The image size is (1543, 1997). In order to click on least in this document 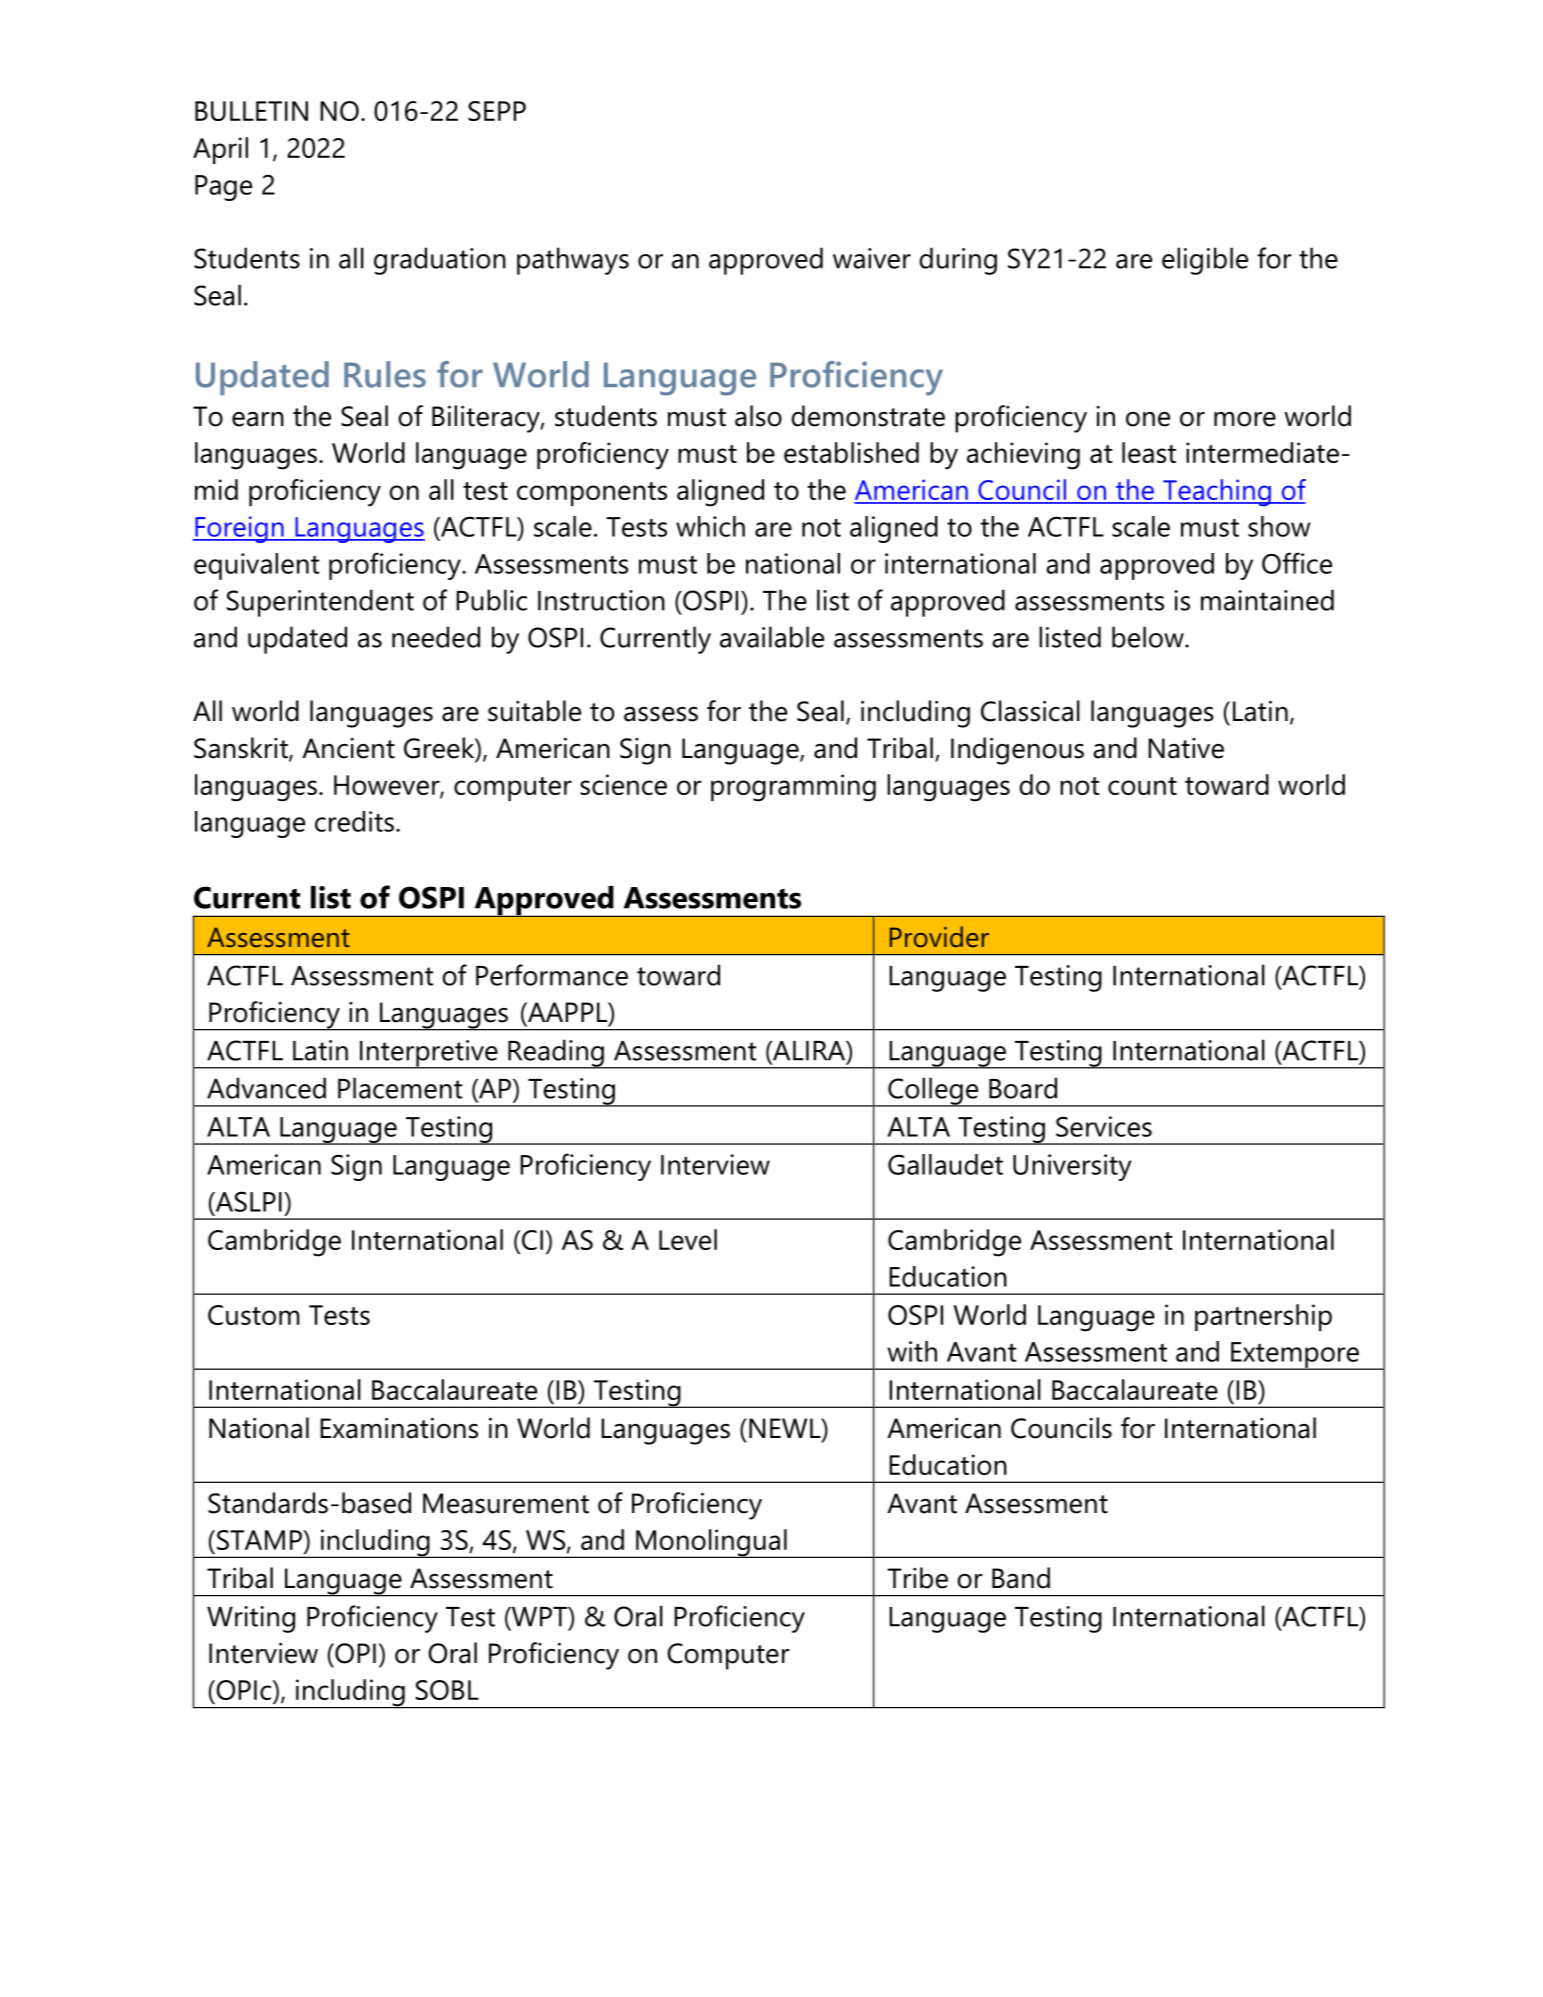, I will do `click(1149, 452)`.
